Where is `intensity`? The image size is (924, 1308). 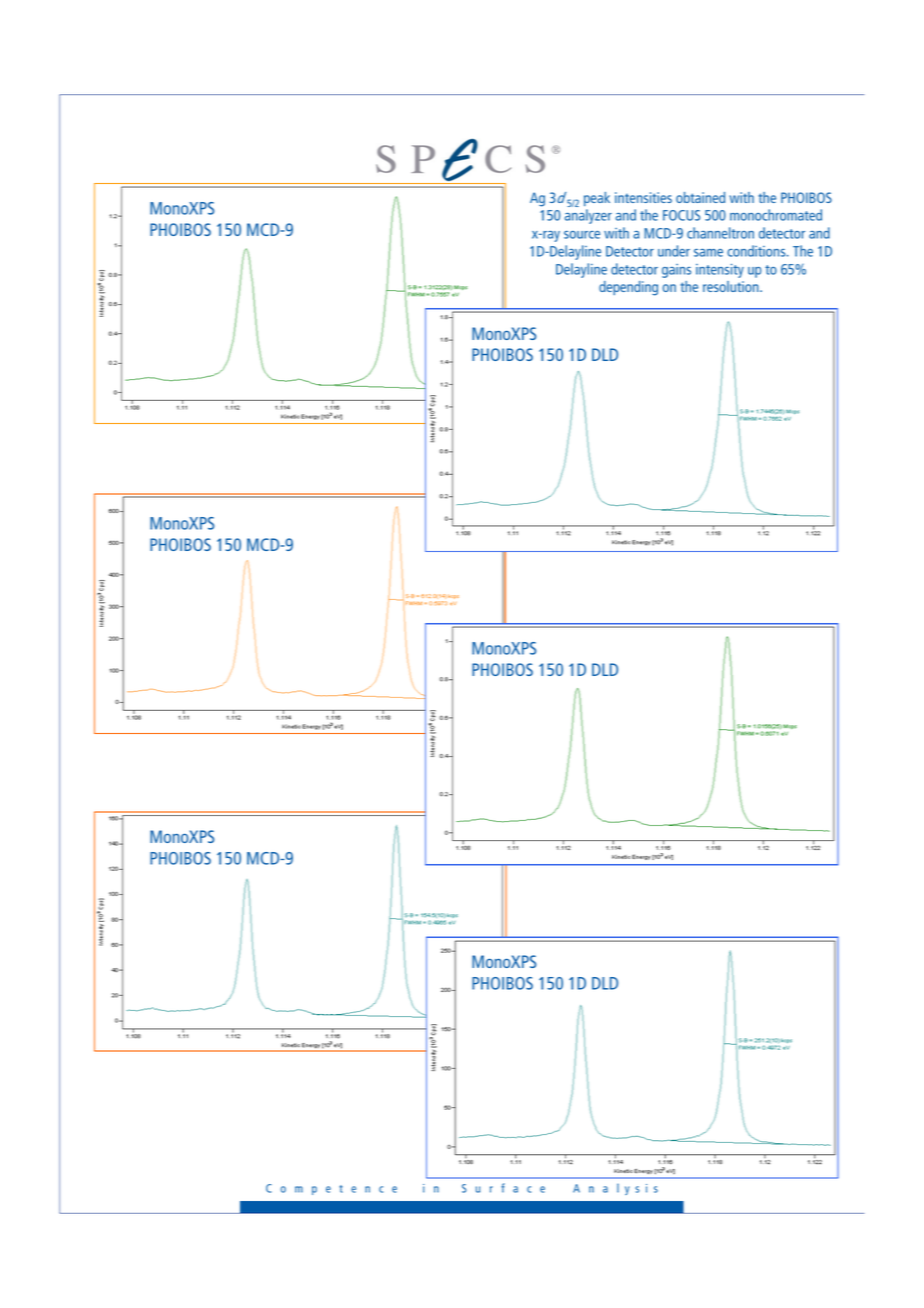 intensity is located at coordinates (720, 271).
